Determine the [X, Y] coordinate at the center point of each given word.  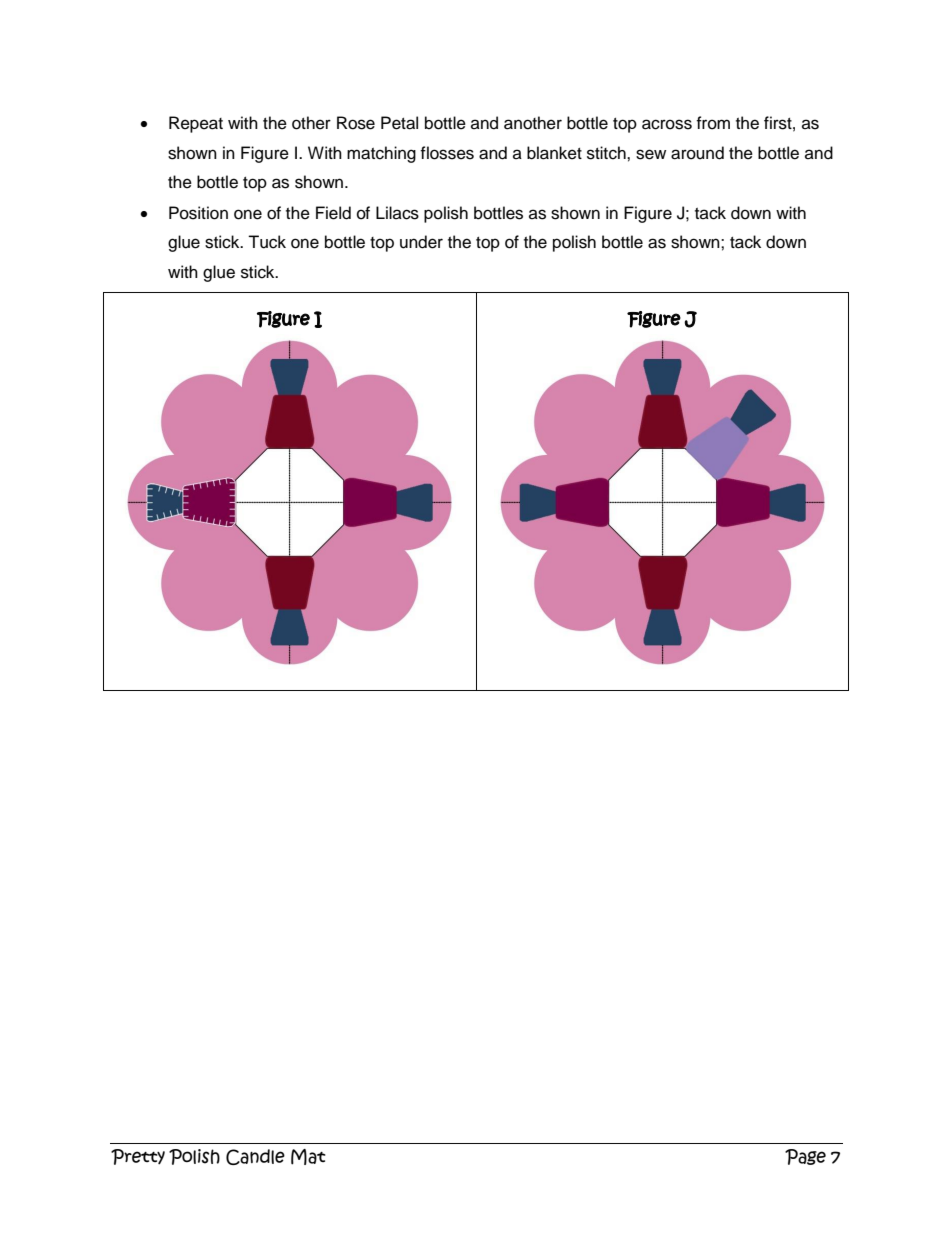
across [667, 124]
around [697, 153]
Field [333, 213]
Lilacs [397, 213]
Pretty [138, 1157]
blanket [554, 153]
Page [805, 1157]
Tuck [267, 242]
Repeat [196, 124]
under [421, 242]
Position [198, 213]
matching [381, 154]
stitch [607, 153]
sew [651, 154]
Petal [399, 123]
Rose [356, 123]
